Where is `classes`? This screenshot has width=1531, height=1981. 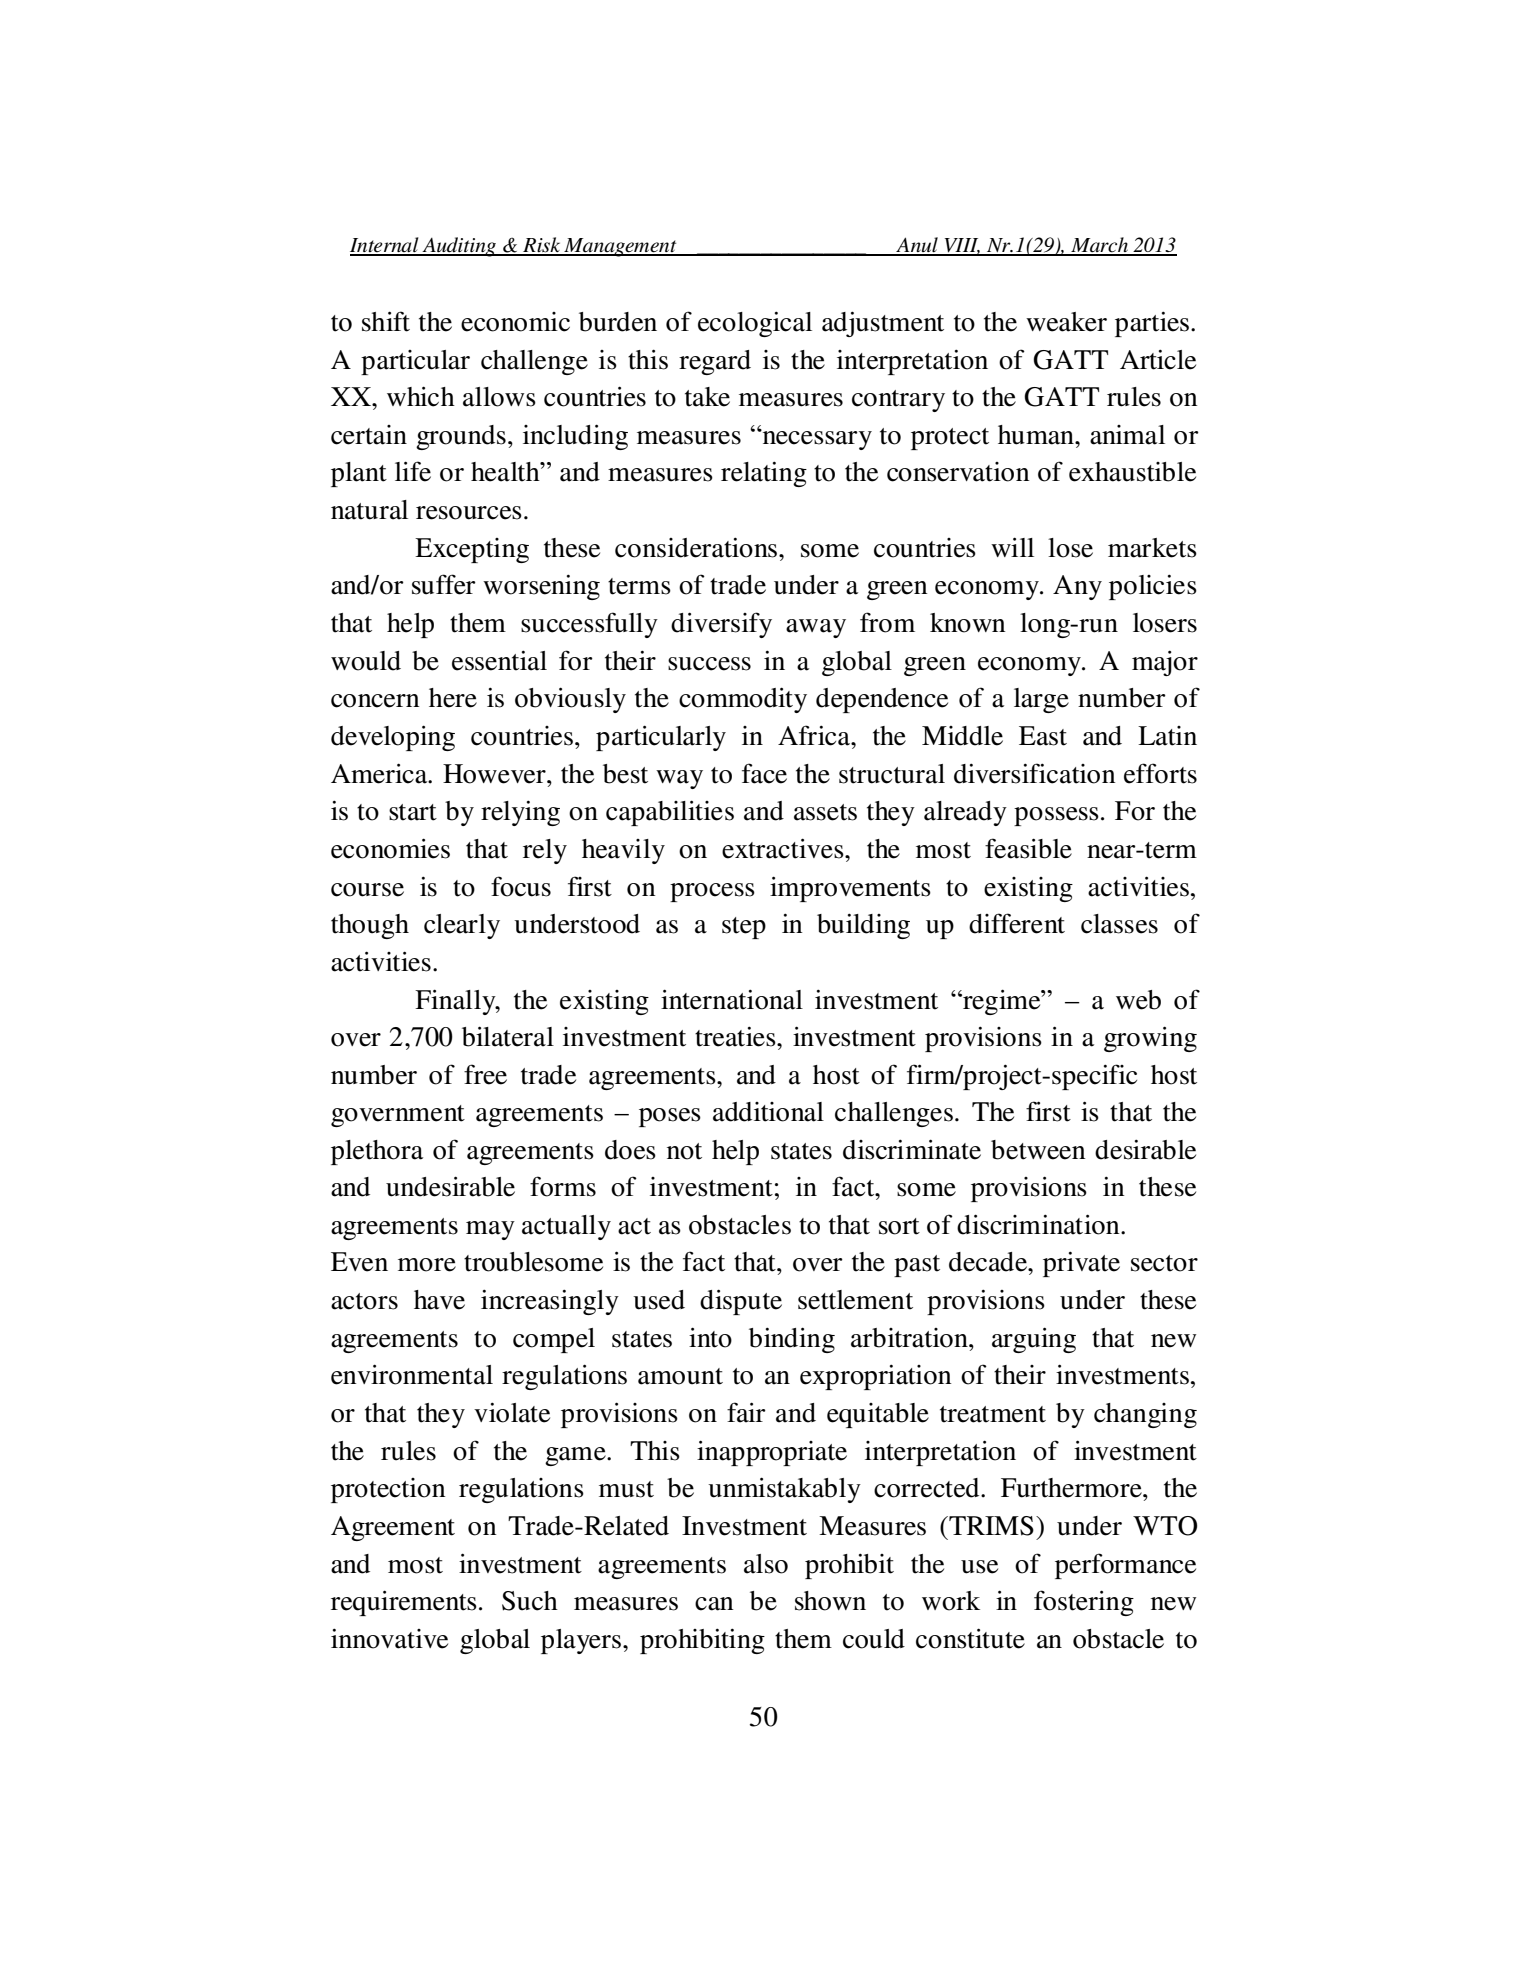
classes is located at coordinates (1119, 924).
